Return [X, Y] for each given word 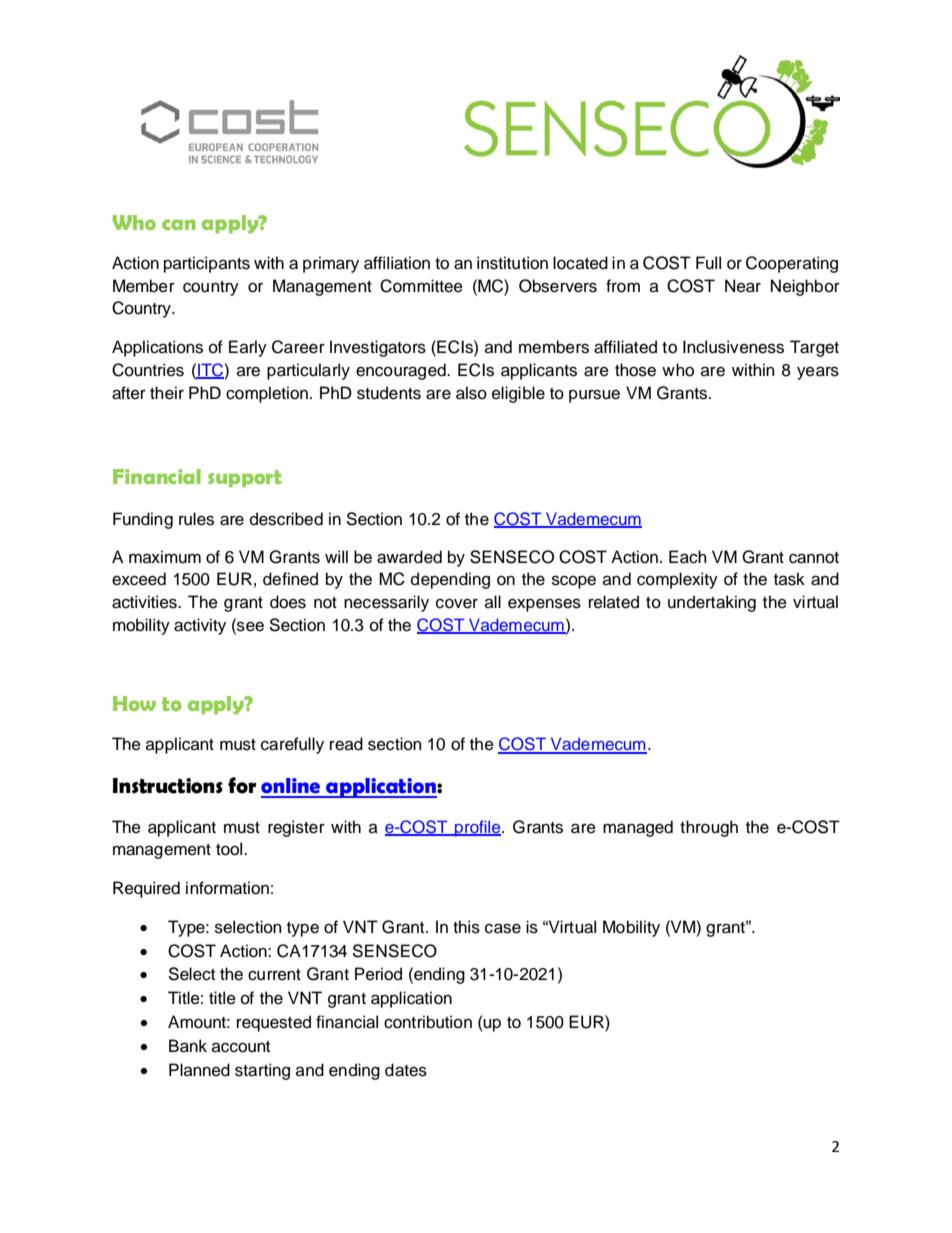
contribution [428, 1022]
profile [478, 828]
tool [230, 849]
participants [207, 264]
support [245, 479]
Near [743, 286]
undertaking [712, 603]
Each [688, 557]
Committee [421, 286]
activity [200, 626]
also [471, 393]
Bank [188, 1046]
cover [457, 603]
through [709, 828]
